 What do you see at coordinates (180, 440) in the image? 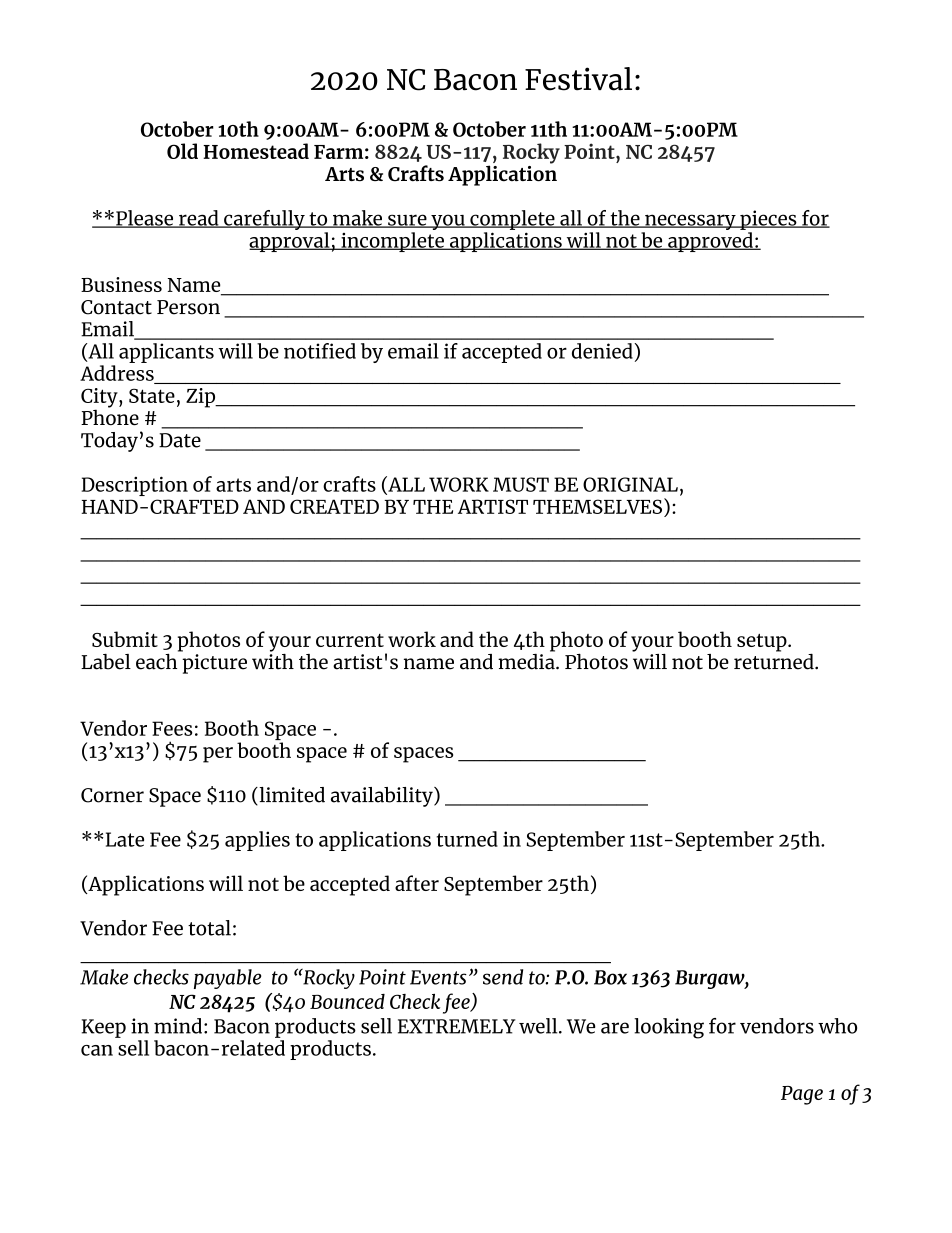
I see `Date` at bounding box center [180, 440].
